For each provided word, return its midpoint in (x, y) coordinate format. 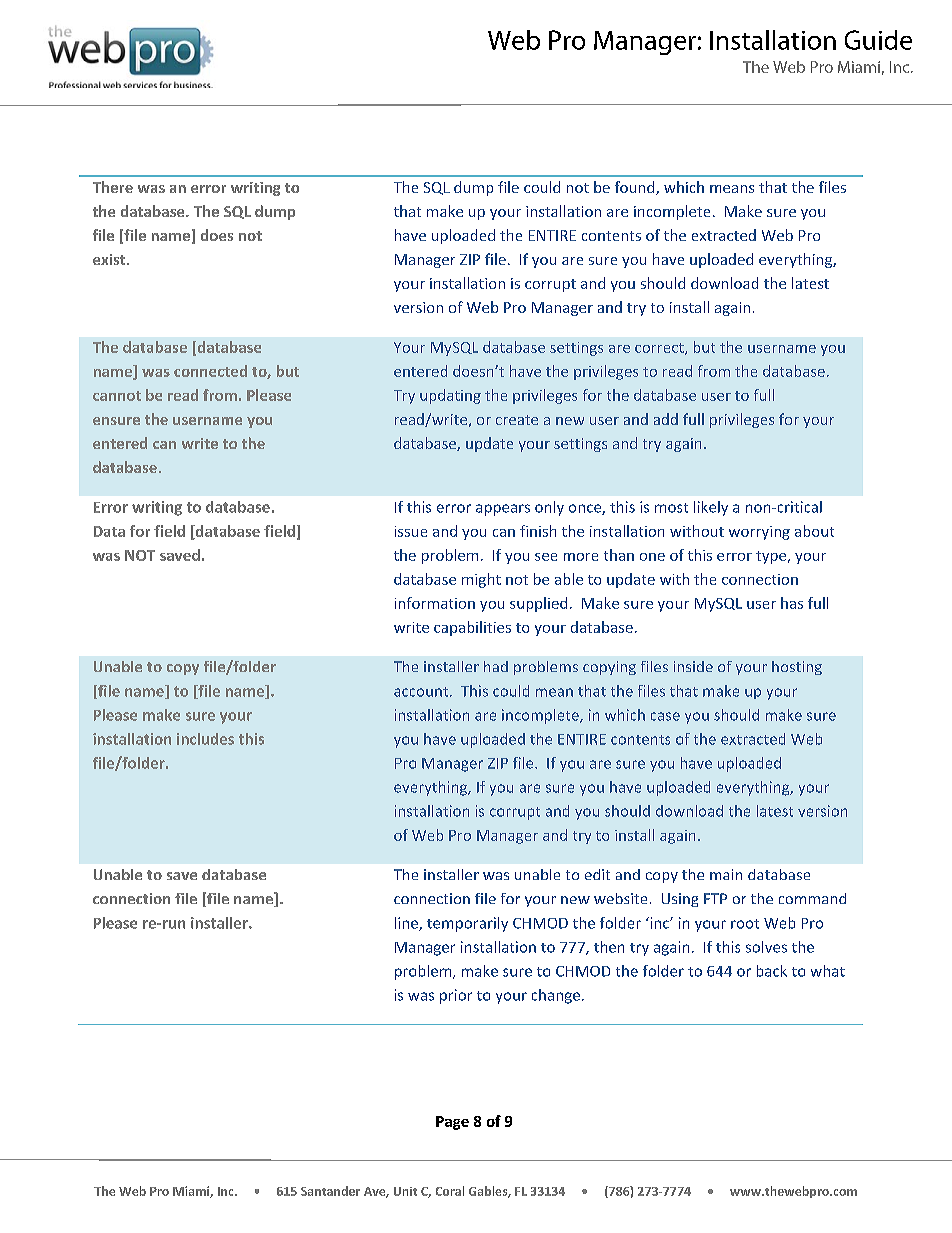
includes (205, 739)
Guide (878, 40)
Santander (330, 1191)
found (636, 188)
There (113, 187)
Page (452, 1123)
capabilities (472, 628)
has (792, 603)
